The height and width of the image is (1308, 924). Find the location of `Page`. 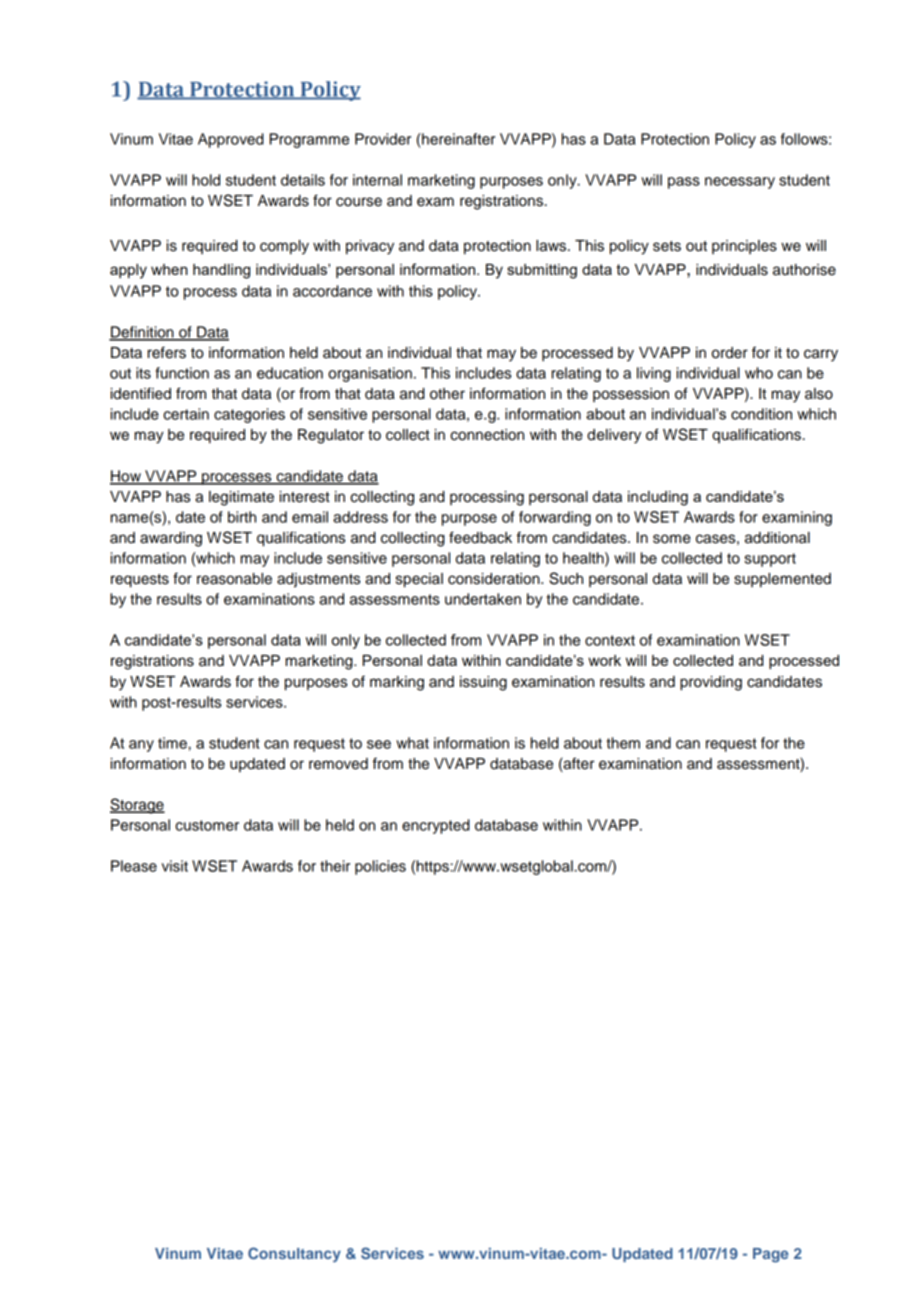

Page is located at coordinates (771, 1255).
